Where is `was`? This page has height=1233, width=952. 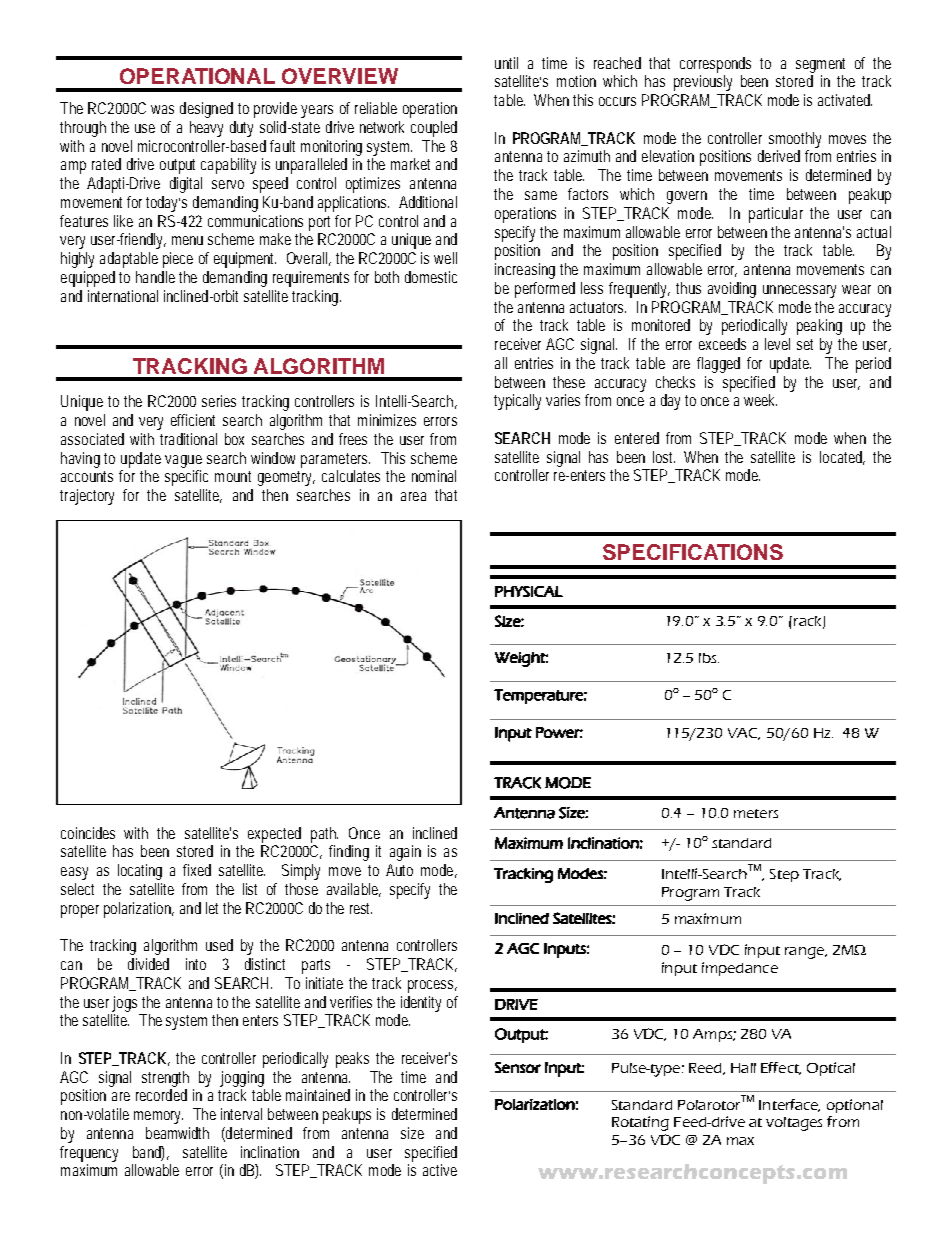 was is located at coordinates (162, 109).
